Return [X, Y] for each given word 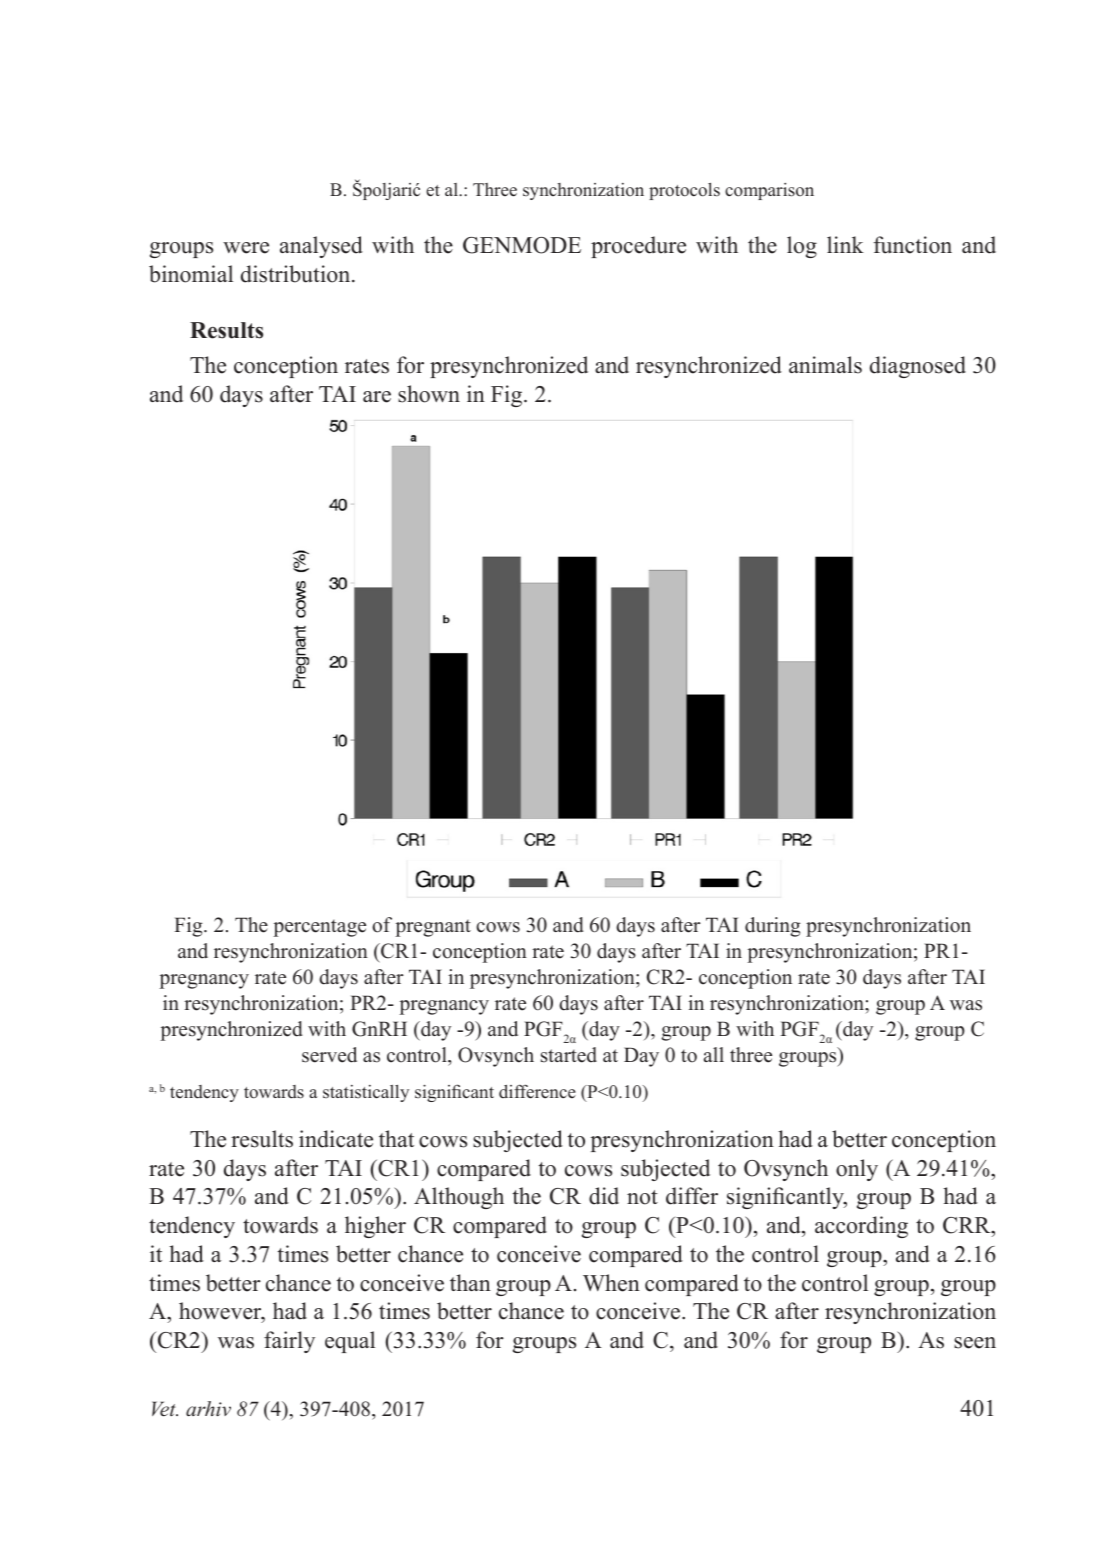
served [329, 1055]
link [845, 244]
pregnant [433, 928]
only [857, 1170]
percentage [319, 928]
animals [825, 365]
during [773, 927]
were [246, 248]
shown [429, 394]
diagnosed [918, 367]
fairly [289, 1342]
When [611, 1283]
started [569, 1055]
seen [975, 1343]
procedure [638, 247]
